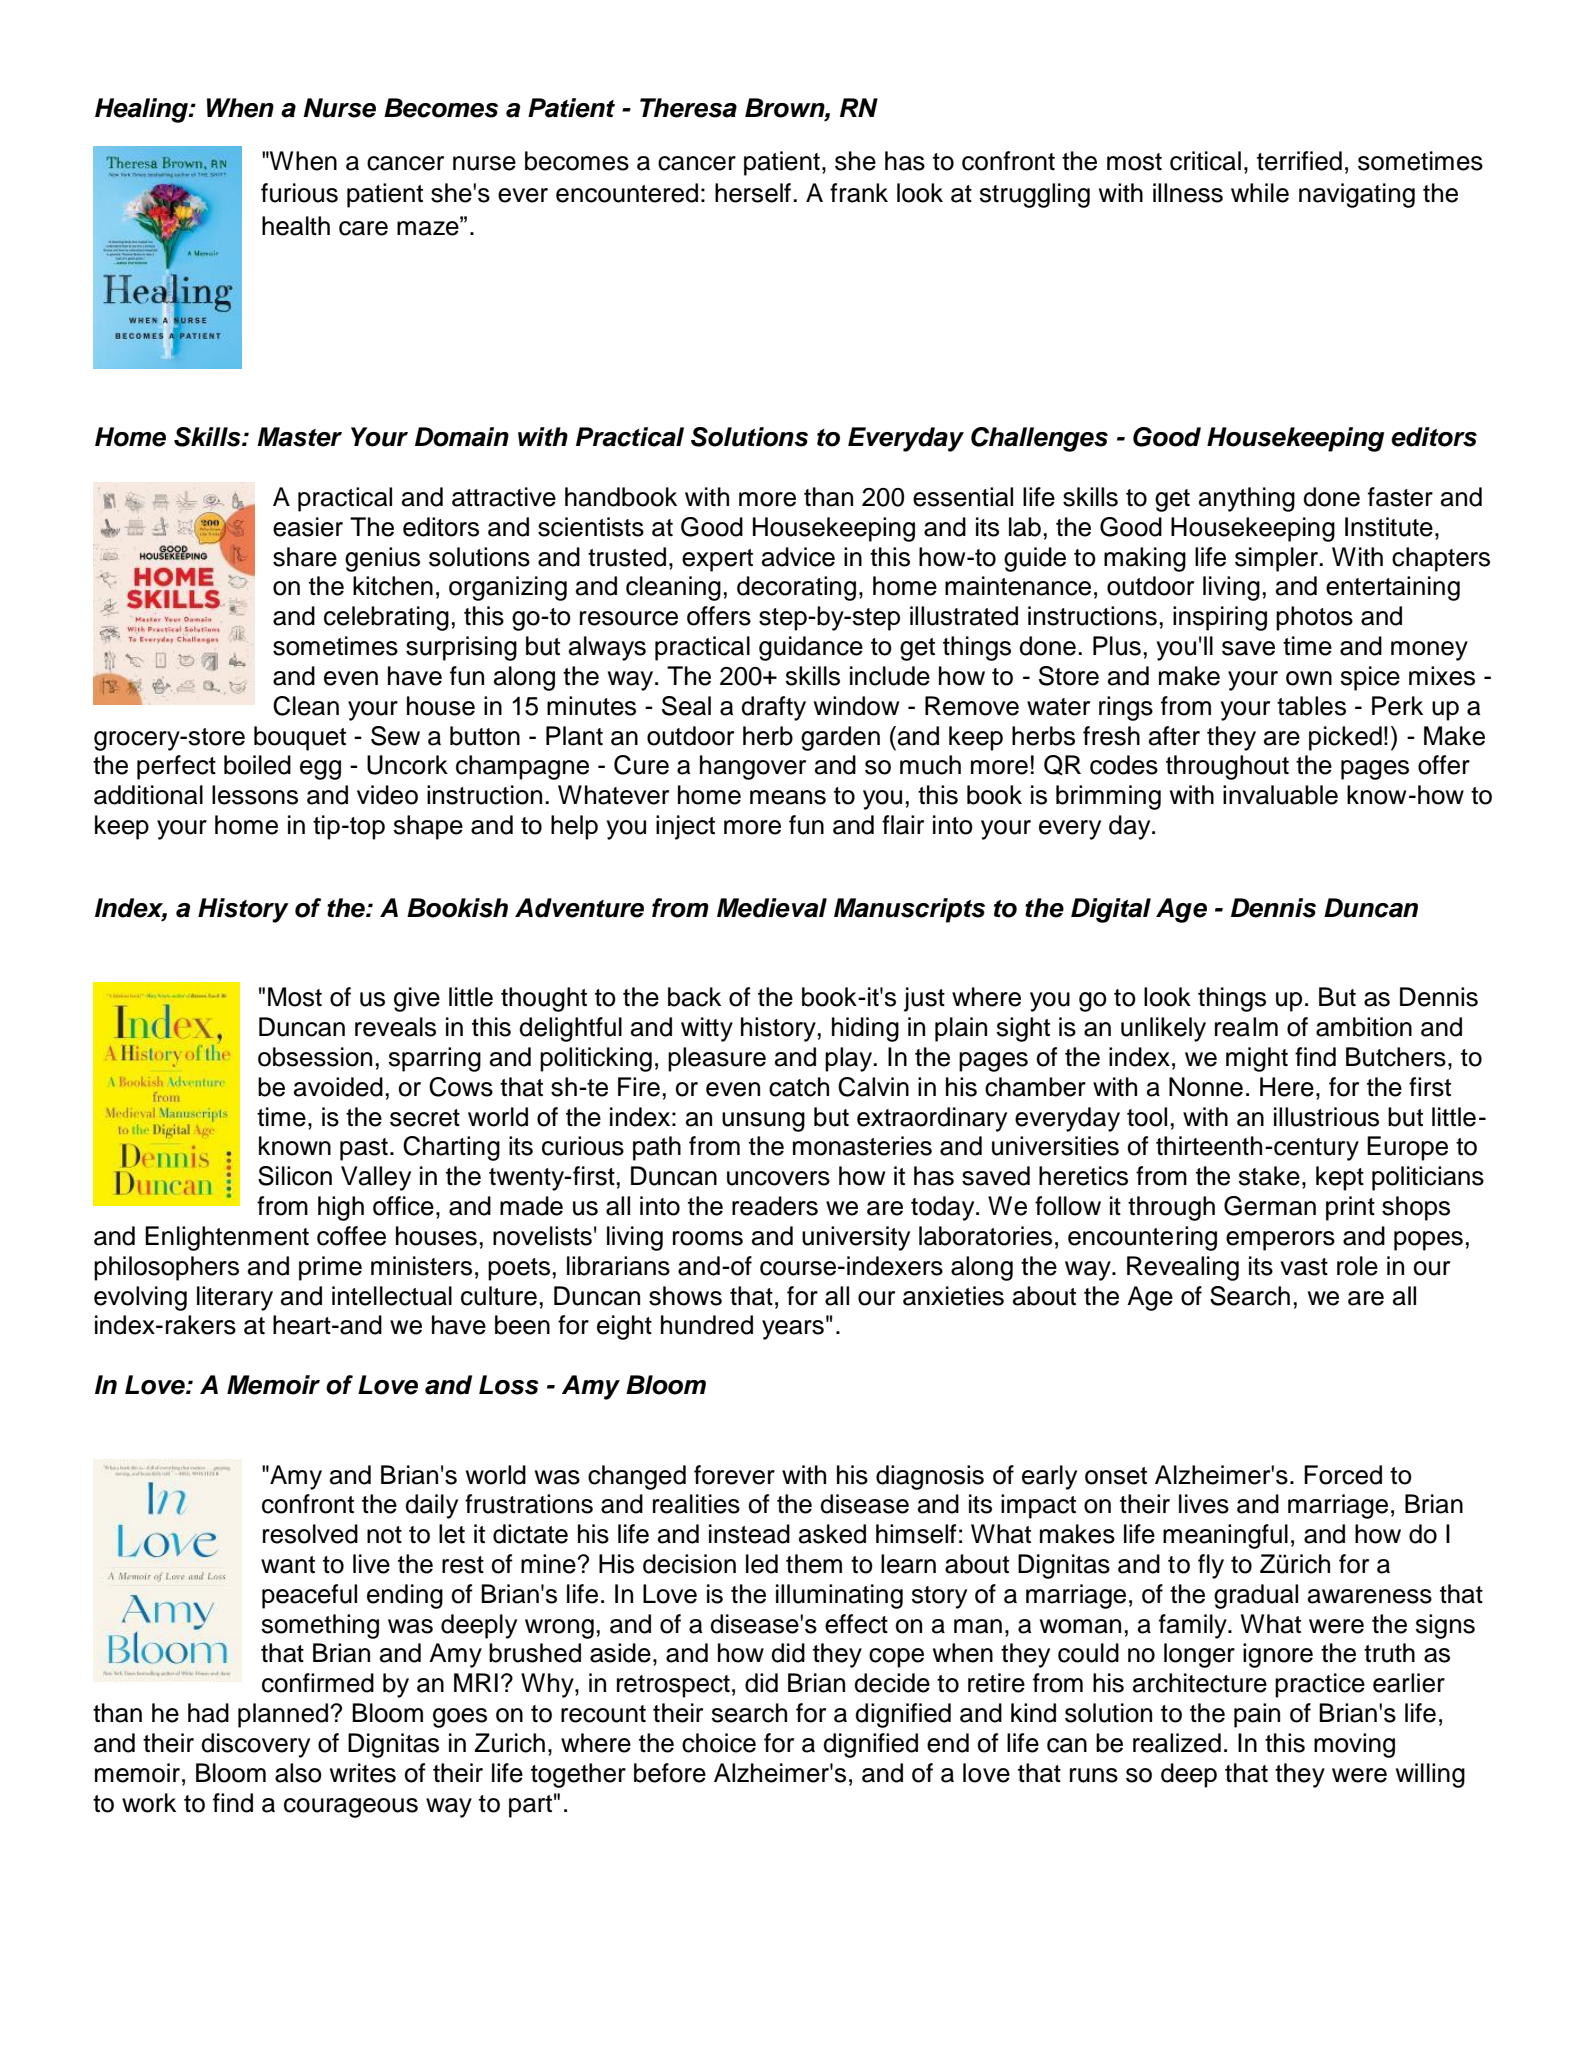 This screenshot has height=2054, width=1587. Describe the element at coordinates (793, 1330) in the screenshot. I see `years` at that location.
